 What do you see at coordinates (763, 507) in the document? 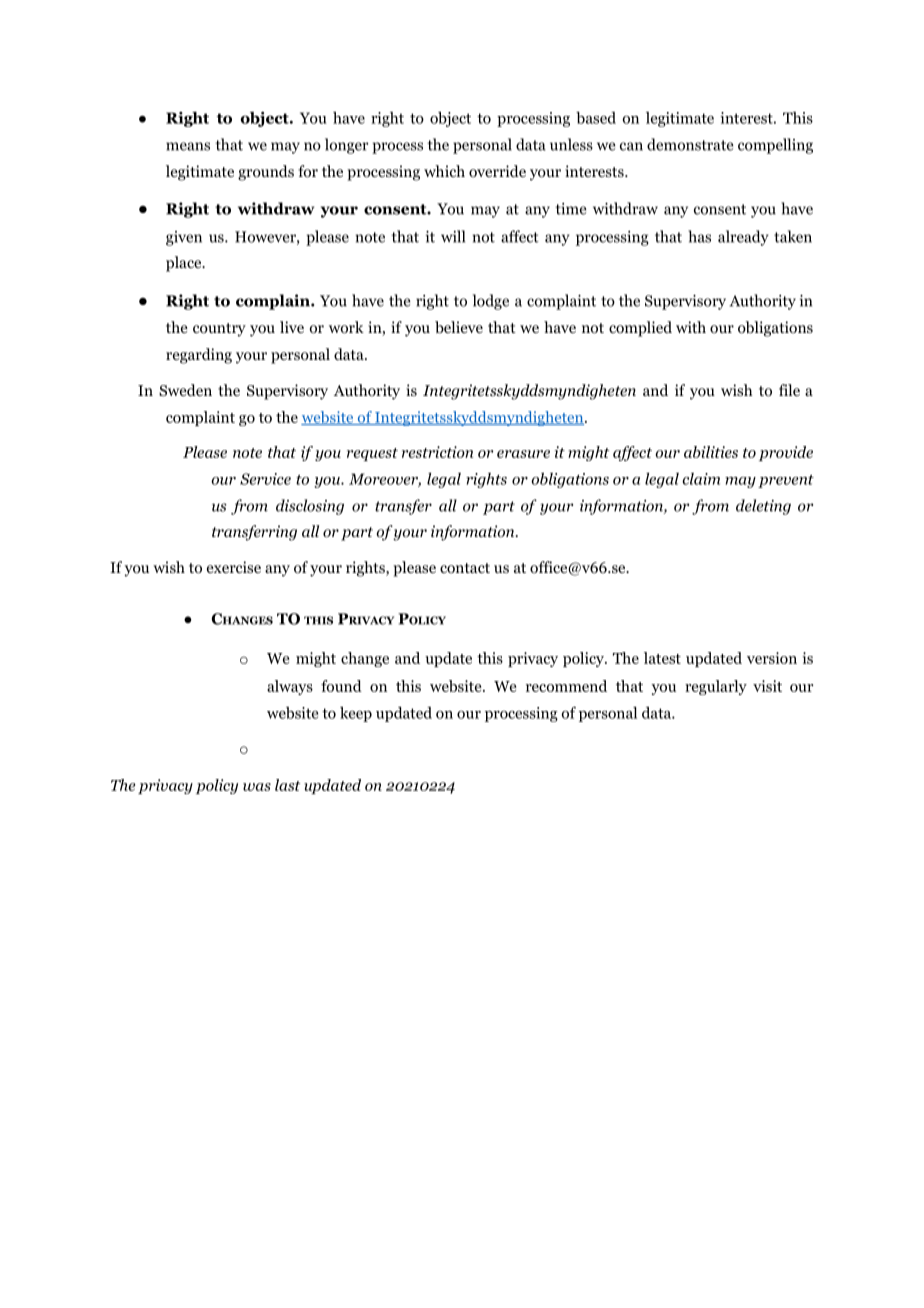
I see `deleting` at bounding box center [763, 507].
